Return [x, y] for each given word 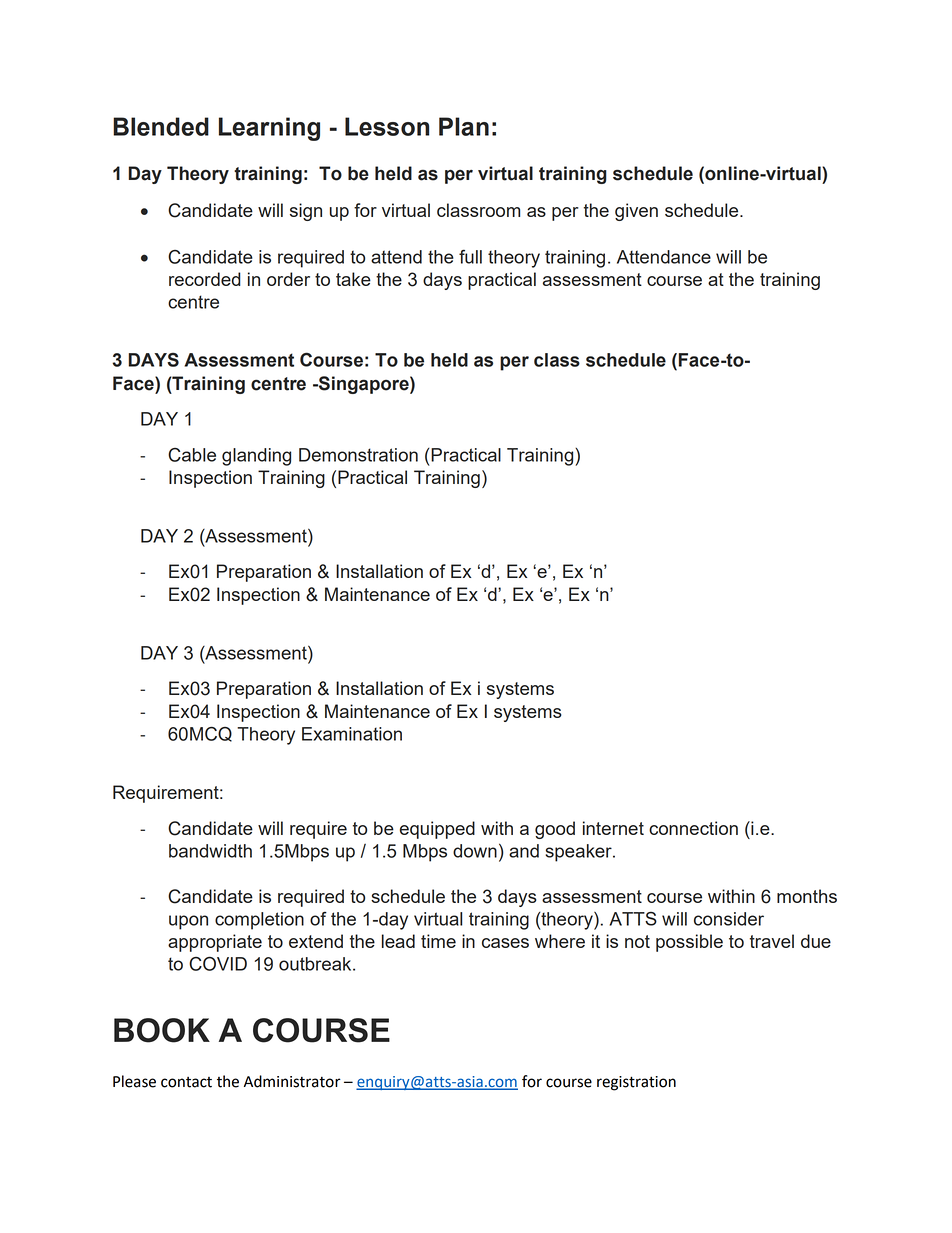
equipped [437, 830]
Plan [464, 126]
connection [693, 828]
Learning [269, 129]
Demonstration [358, 455]
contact [186, 1082]
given [636, 212]
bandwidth [210, 851]
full [470, 256]
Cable [192, 455]
